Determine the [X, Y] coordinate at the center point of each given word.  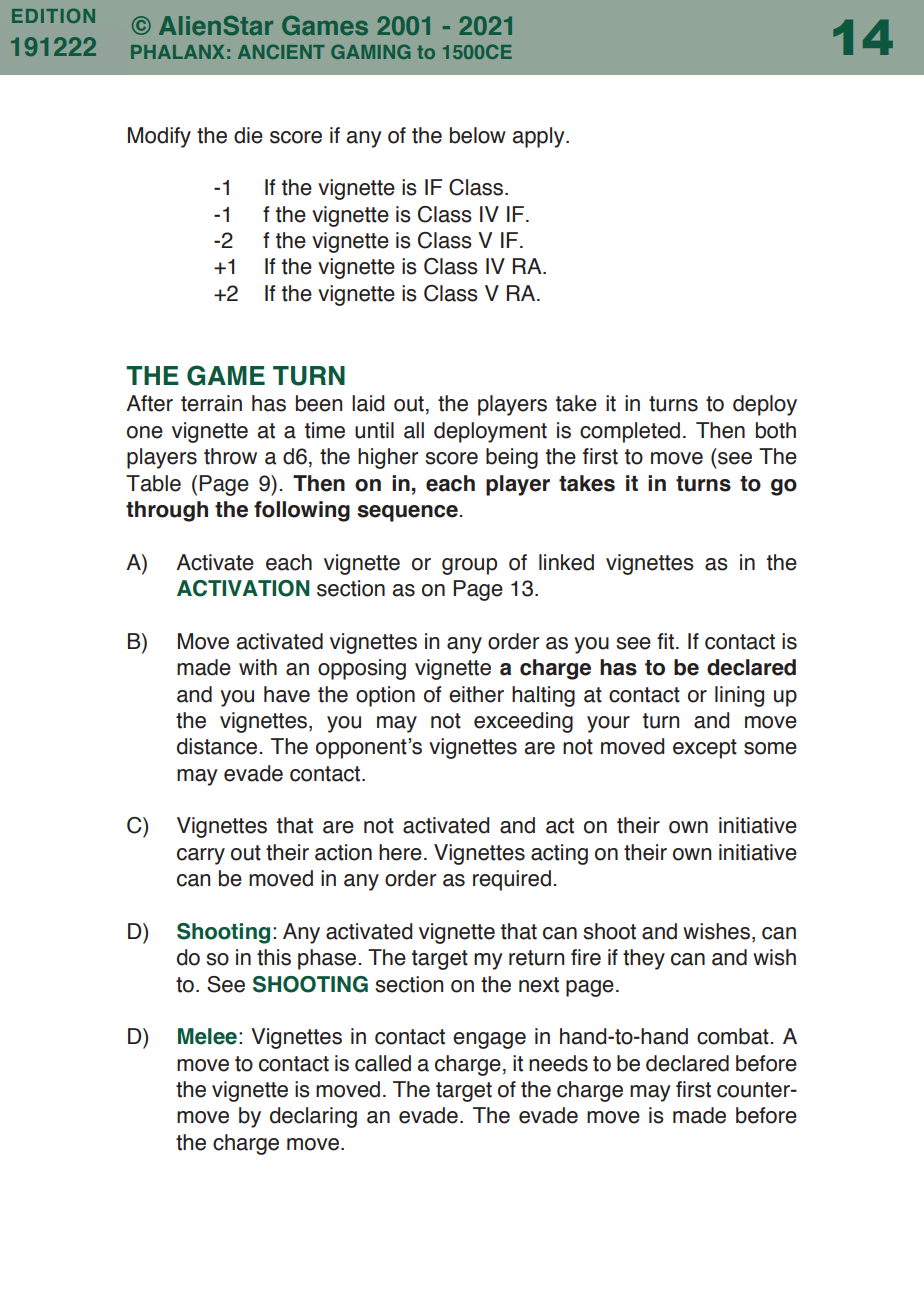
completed [630, 432]
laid [368, 403]
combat [734, 1036]
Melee [207, 1036]
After [149, 403]
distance [218, 746]
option [385, 696]
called [383, 1063]
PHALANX [177, 52]
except [705, 749]
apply [540, 137]
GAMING [370, 51]
